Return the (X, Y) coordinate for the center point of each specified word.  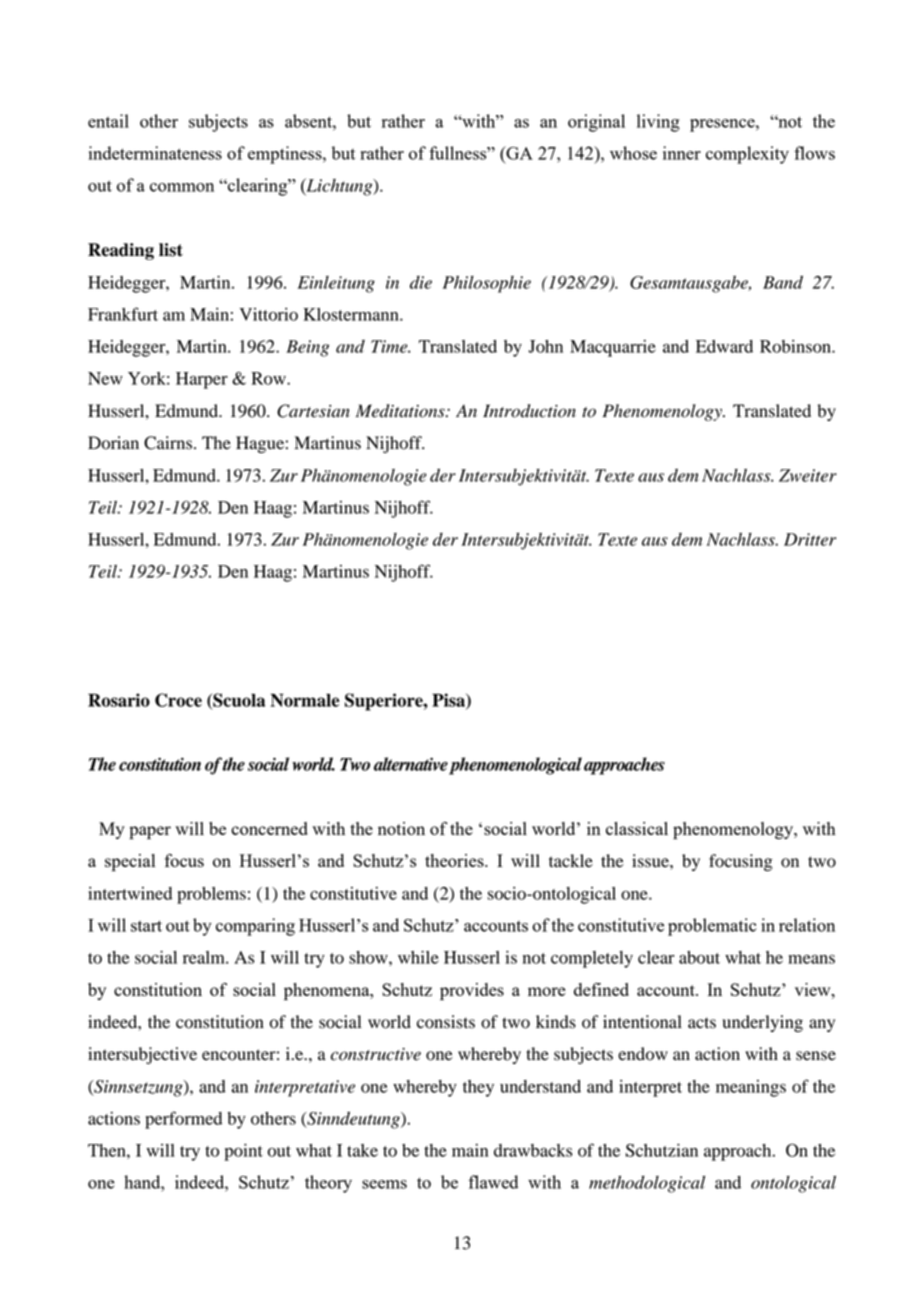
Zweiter (808, 475)
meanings (751, 1088)
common (182, 187)
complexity (747, 155)
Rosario (119, 700)
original (596, 123)
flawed (493, 1182)
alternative (411, 764)
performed (183, 1120)
